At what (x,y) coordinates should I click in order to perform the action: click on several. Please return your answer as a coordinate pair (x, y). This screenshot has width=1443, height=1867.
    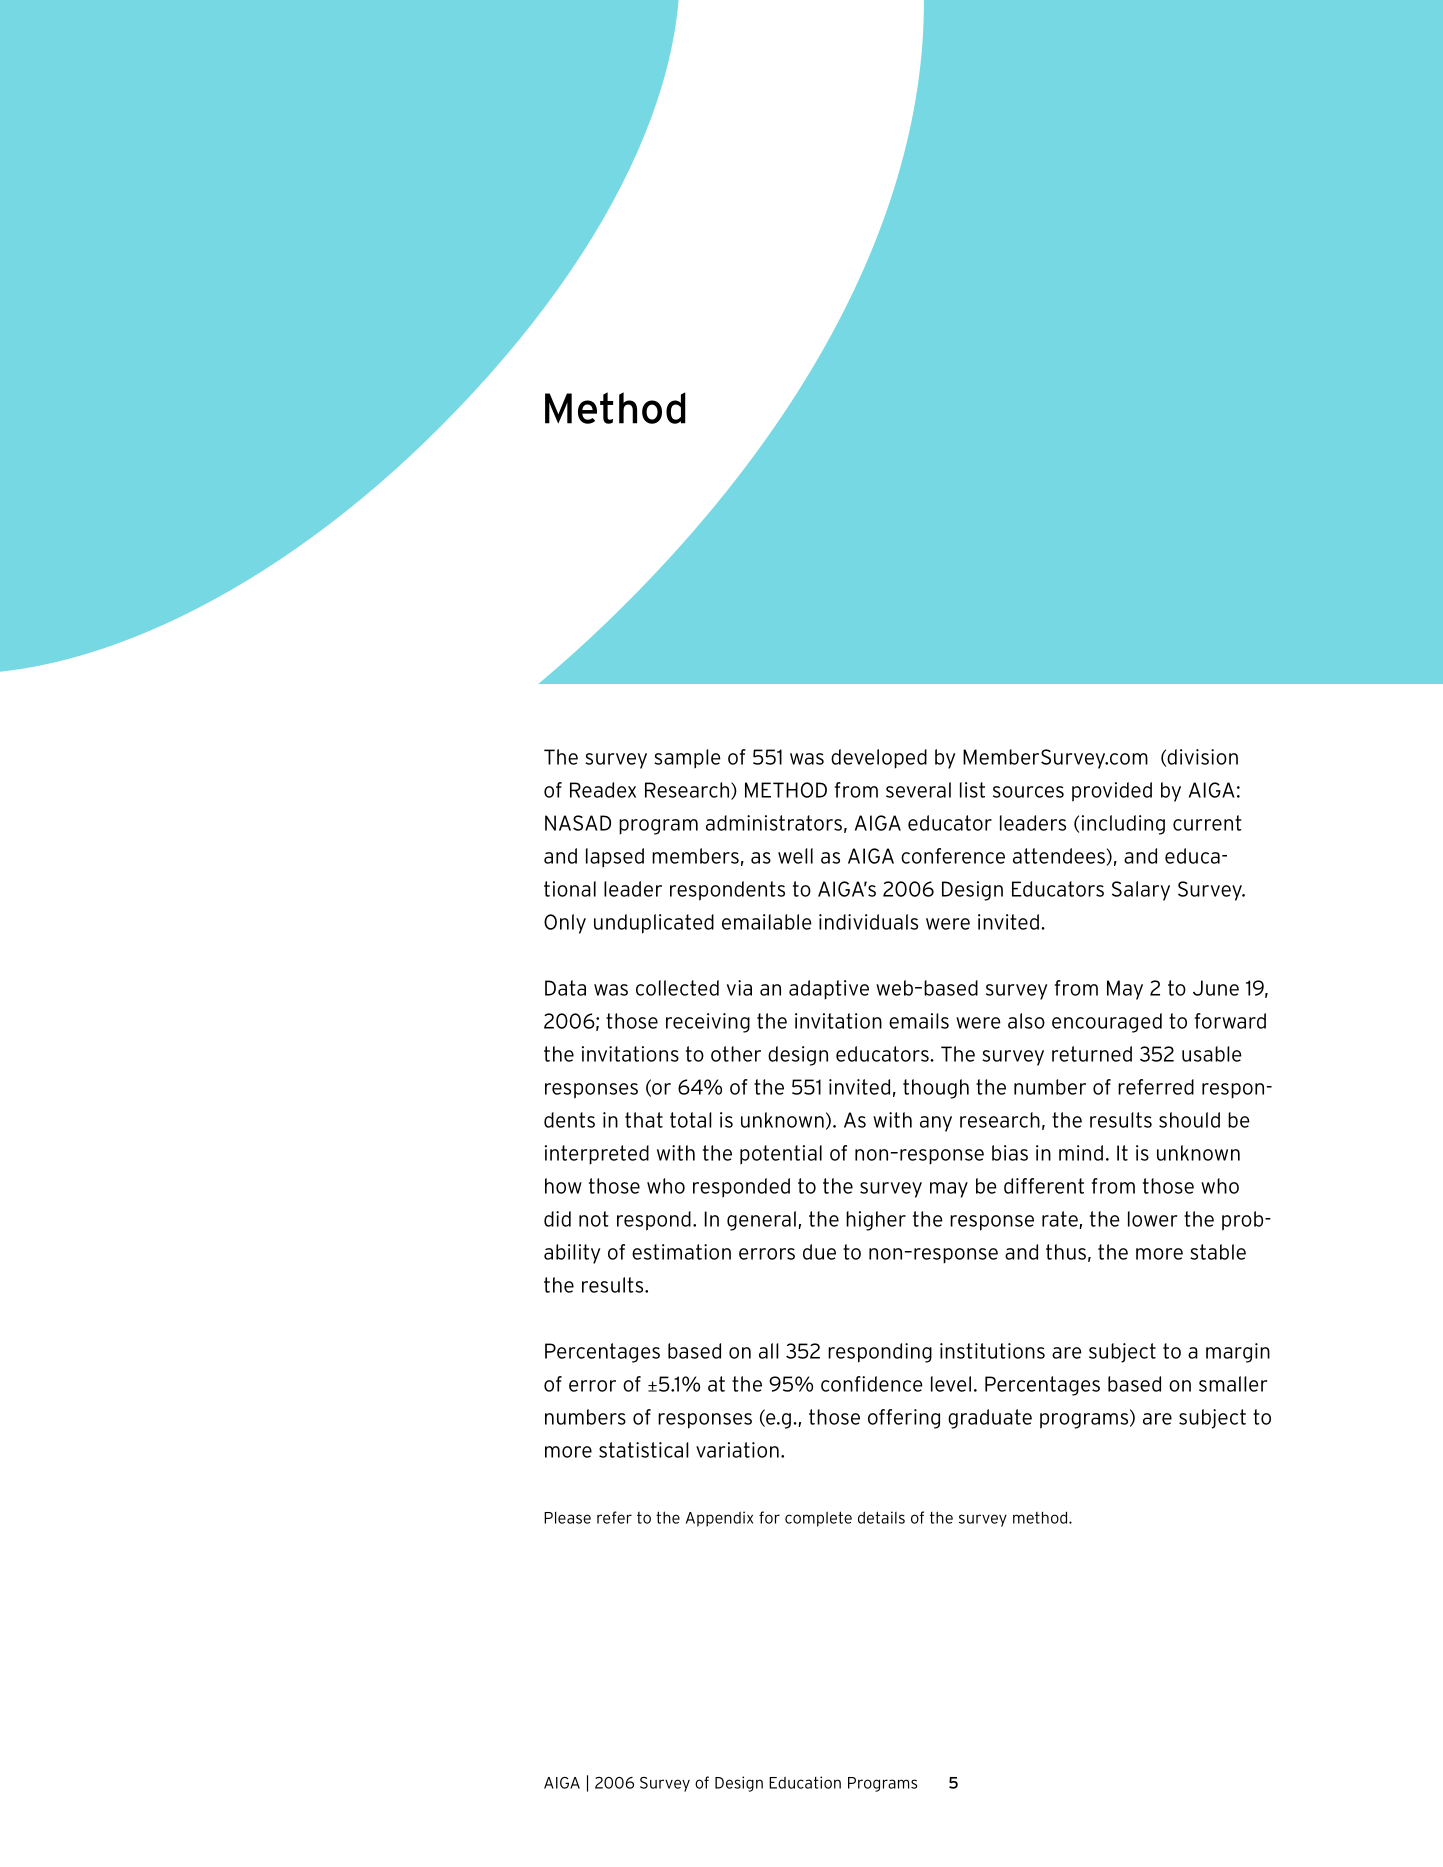
    Looking at the image, I should click on (918, 790).
